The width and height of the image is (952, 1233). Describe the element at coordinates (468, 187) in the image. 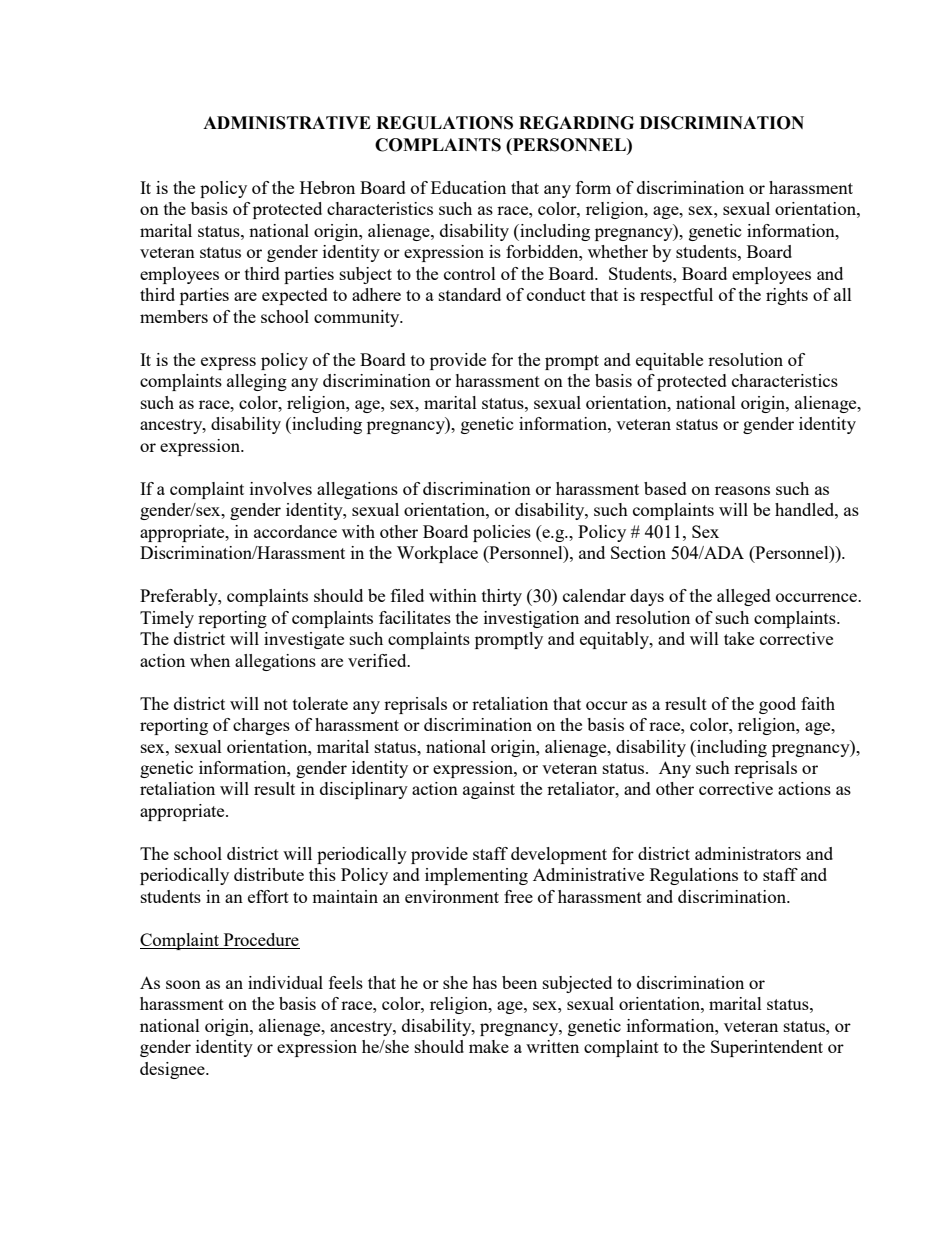

I see `Education` at that location.
